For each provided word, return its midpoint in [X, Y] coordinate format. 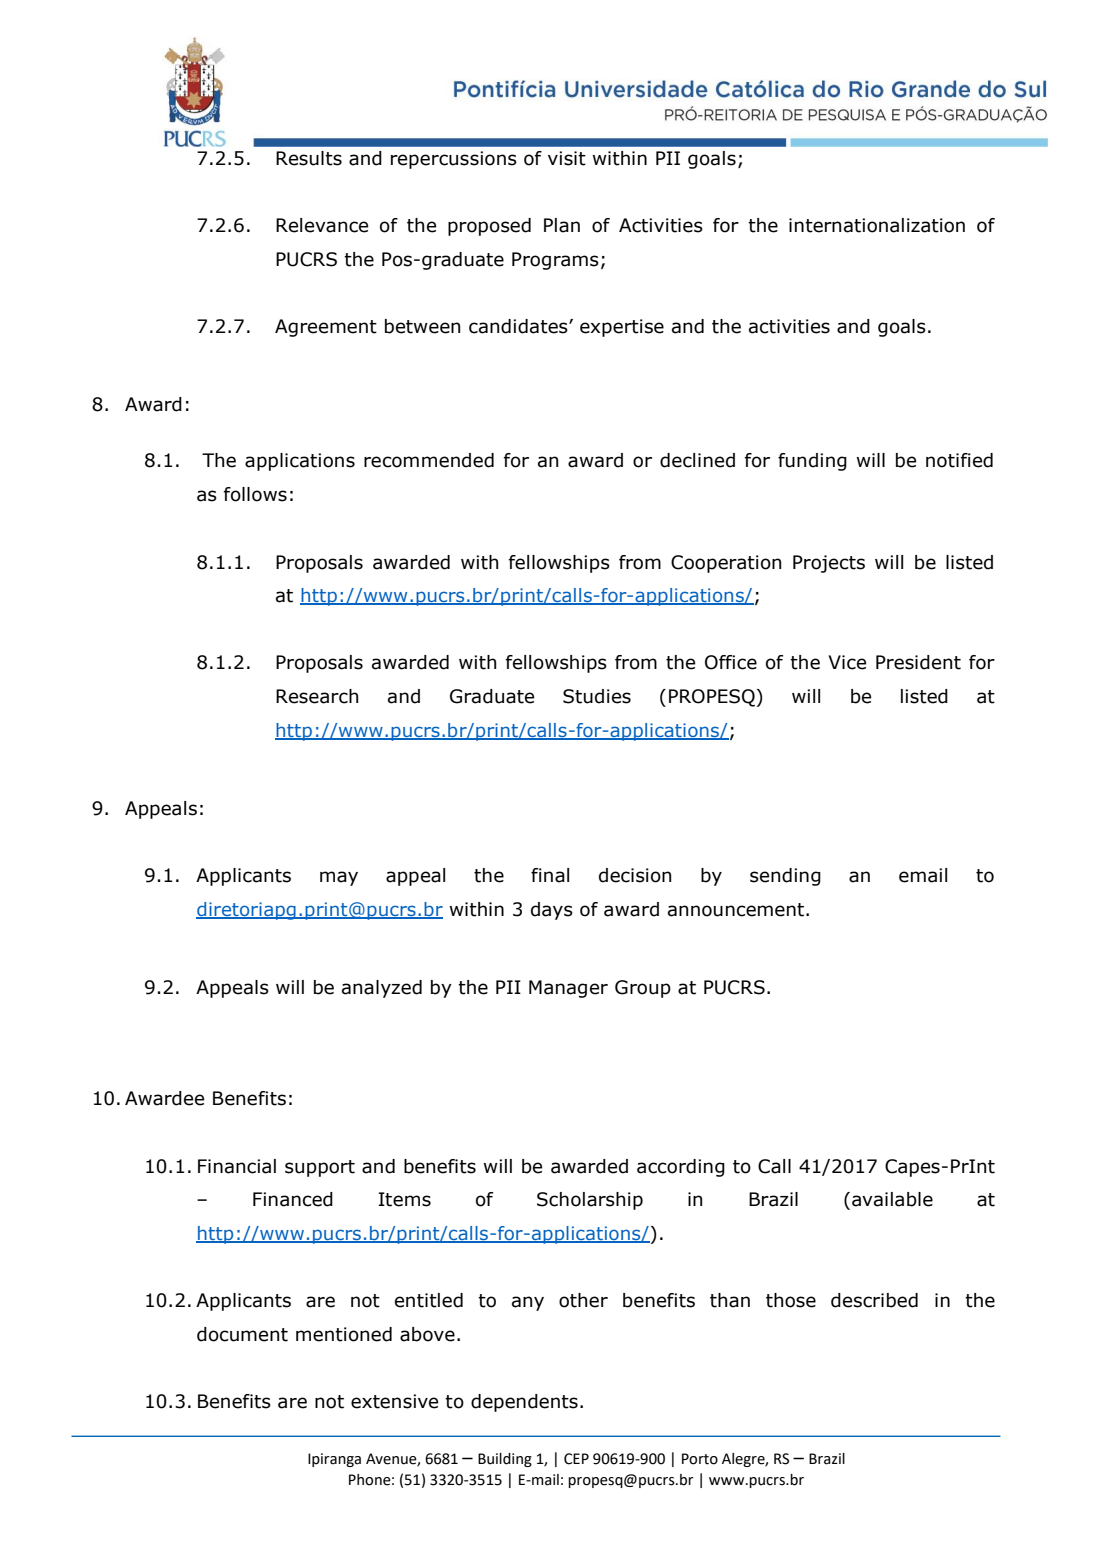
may [339, 878]
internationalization [877, 225]
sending [785, 877]
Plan [562, 225]
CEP [576, 1459]
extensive [394, 1401]
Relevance [322, 225]
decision [635, 875]
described [874, 1300]
